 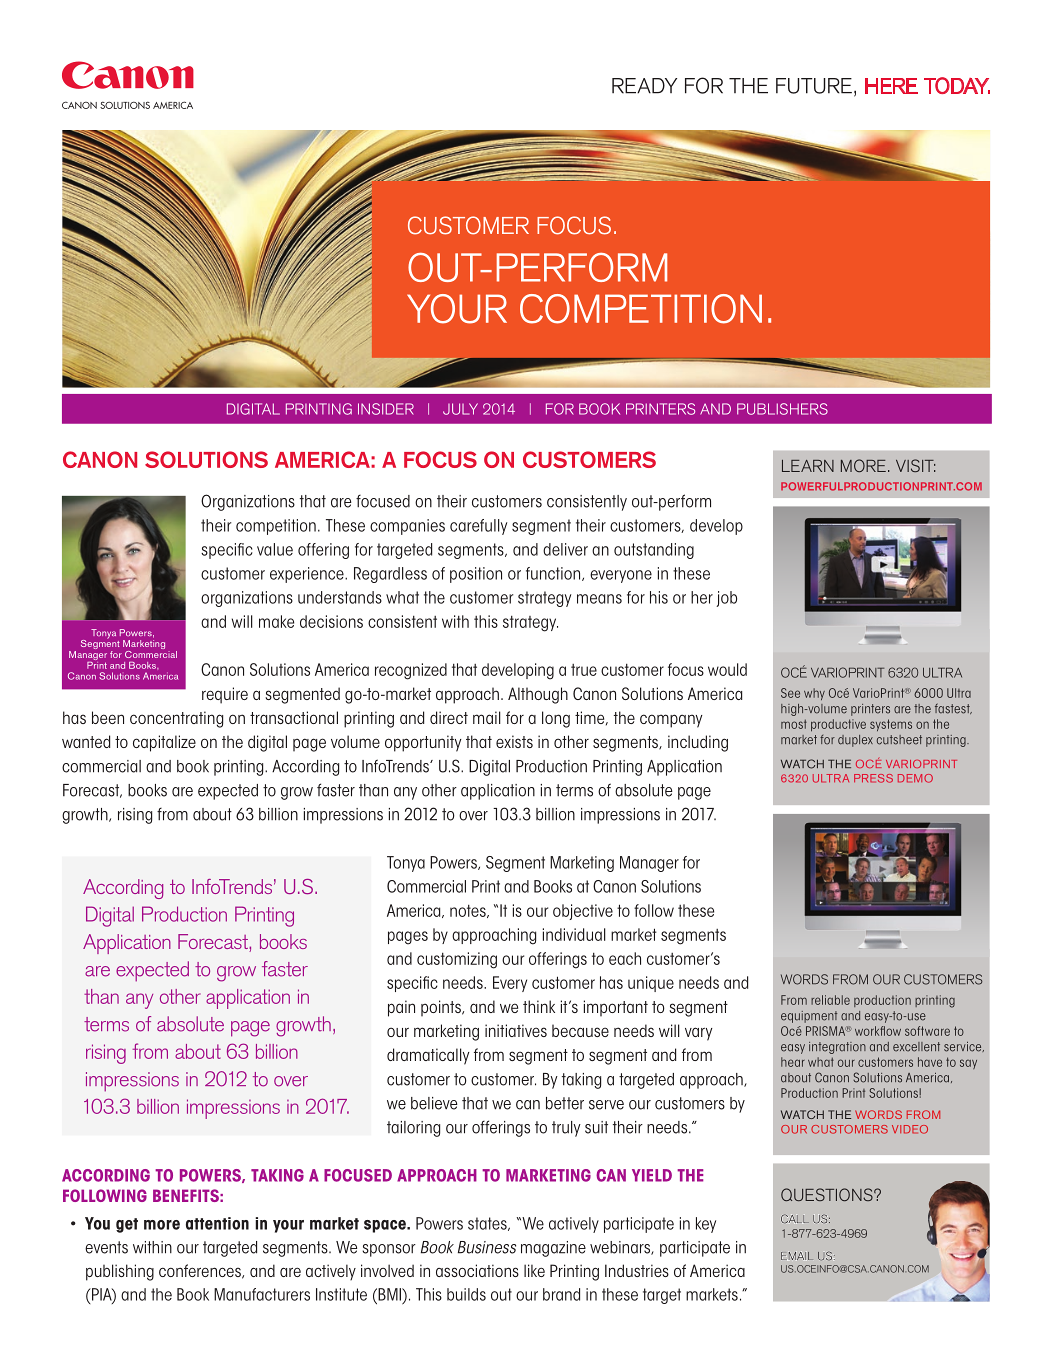 I want to click on think, so click(x=539, y=1006).
